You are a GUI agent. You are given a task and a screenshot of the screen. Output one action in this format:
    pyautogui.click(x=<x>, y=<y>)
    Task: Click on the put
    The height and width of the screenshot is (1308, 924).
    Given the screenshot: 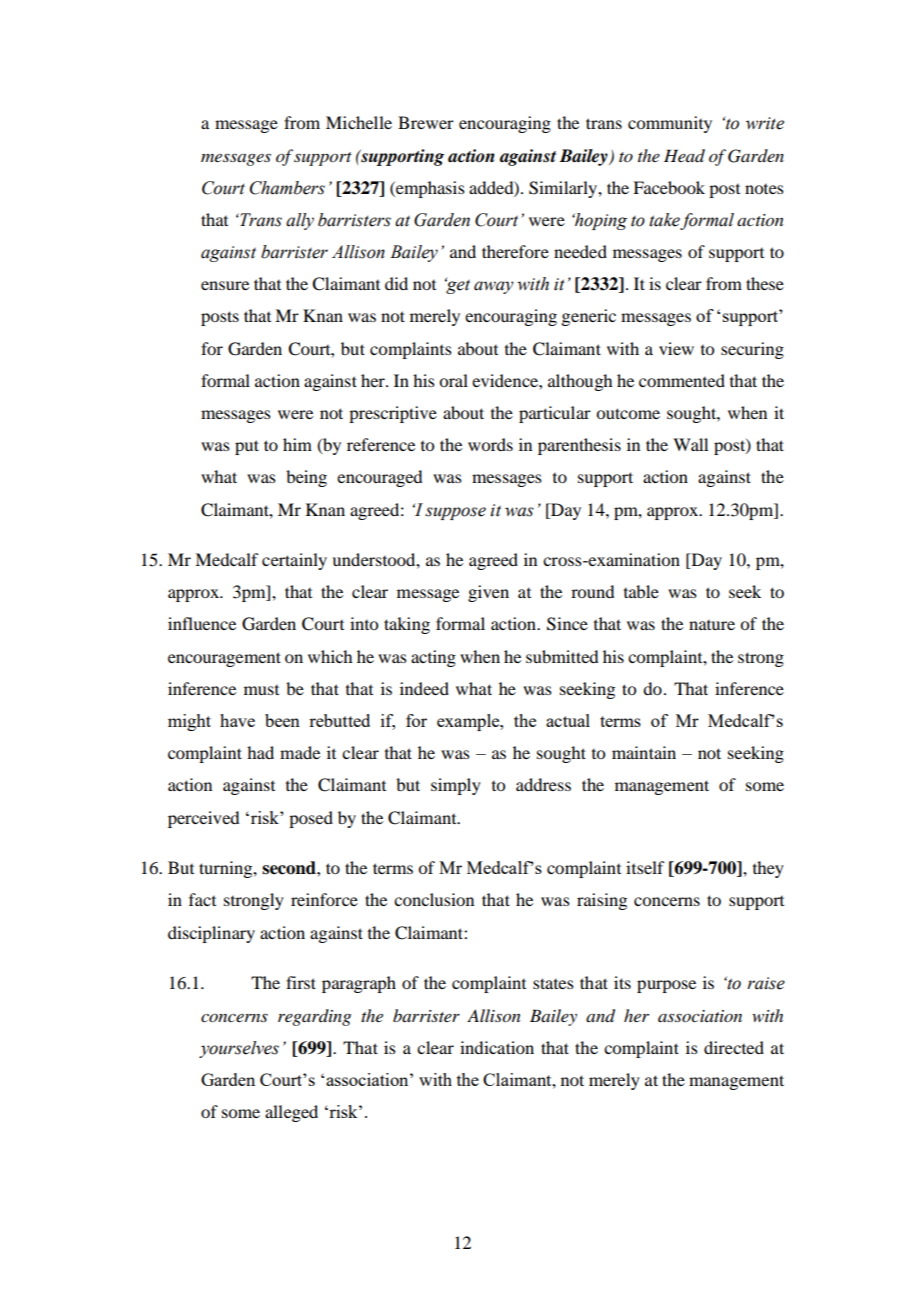 What is the action you would take?
    pyautogui.click(x=247, y=447)
